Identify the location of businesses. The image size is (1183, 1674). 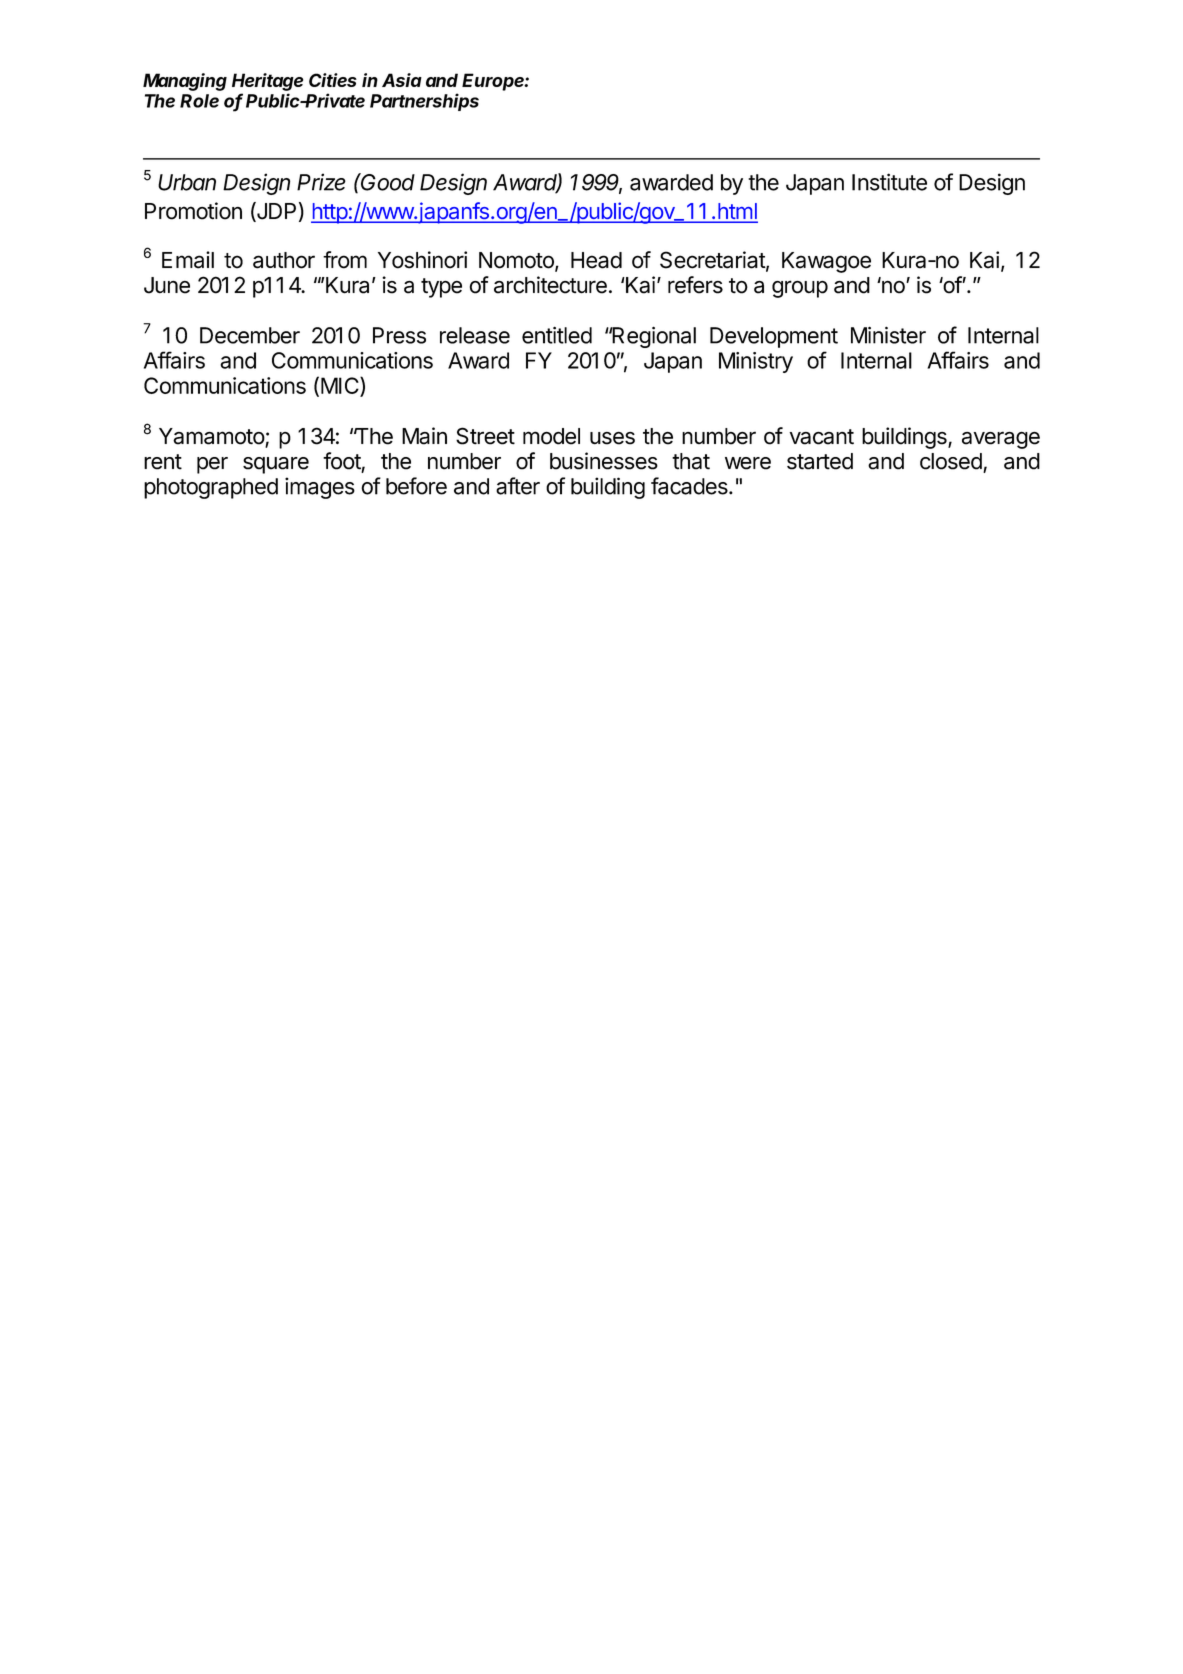
(604, 461).
